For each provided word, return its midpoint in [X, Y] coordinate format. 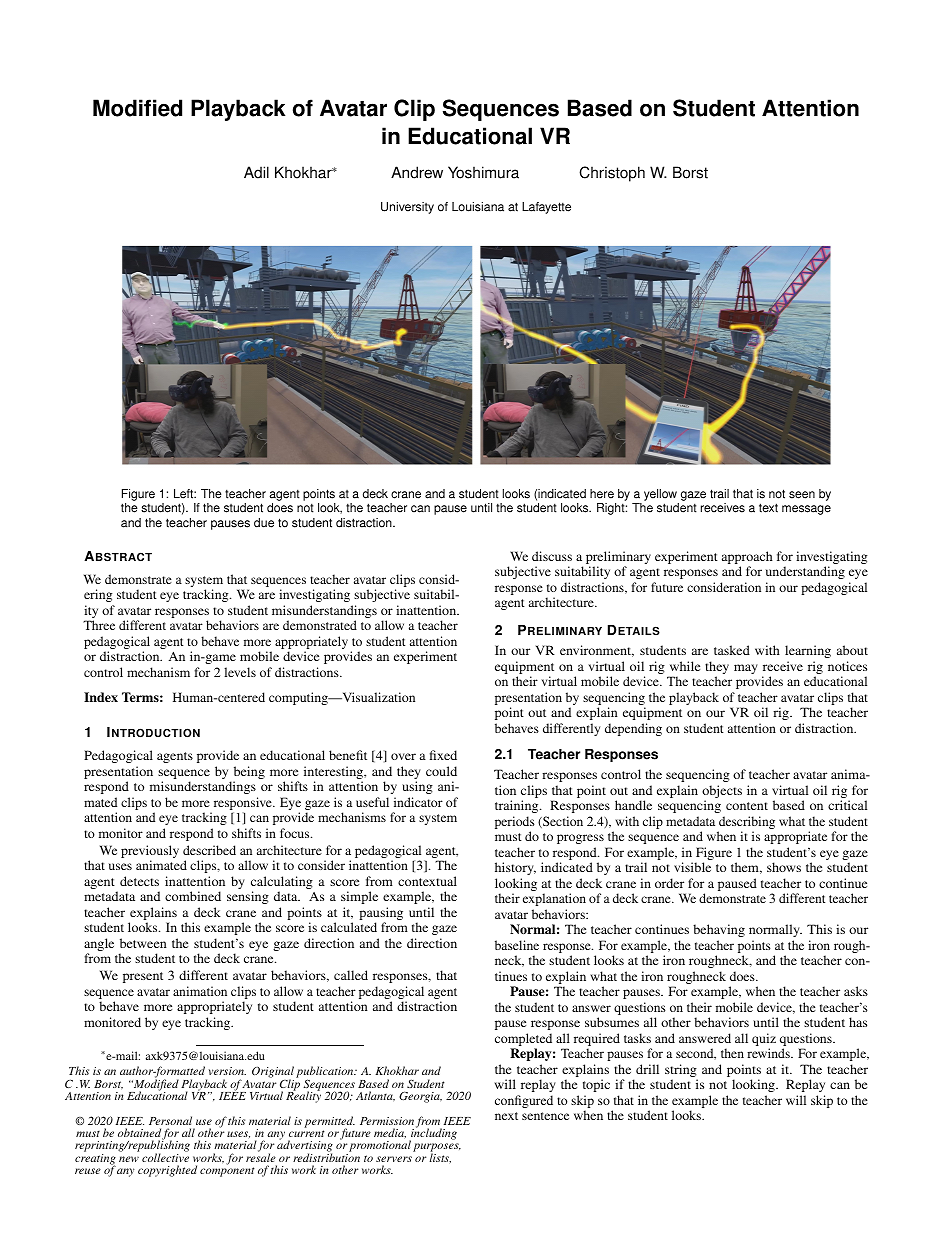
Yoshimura [483, 172]
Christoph [612, 174]
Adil [256, 172]
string [681, 1072]
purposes [437, 1149]
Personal [170, 1120]
